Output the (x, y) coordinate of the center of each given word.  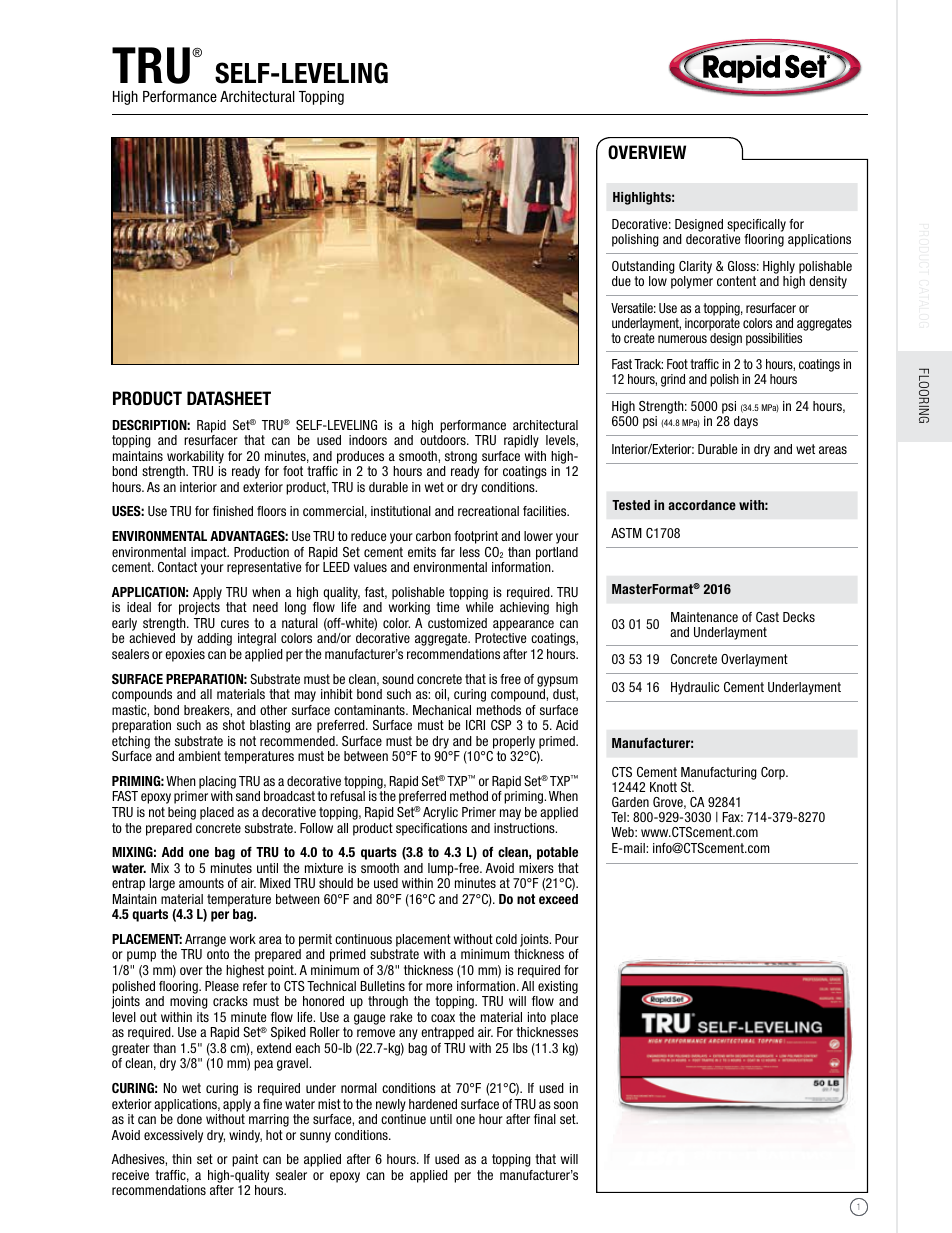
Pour (567, 939)
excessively (173, 1136)
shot (234, 725)
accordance (702, 505)
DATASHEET (229, 398)
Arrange (205, 940)
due (621, 281)
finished (233, 511)
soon (566, 1105)
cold (506, 939)
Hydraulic (695, 688)
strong (461, 457)
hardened (433, 1104)
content (736, 281)
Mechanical (442, 710)
